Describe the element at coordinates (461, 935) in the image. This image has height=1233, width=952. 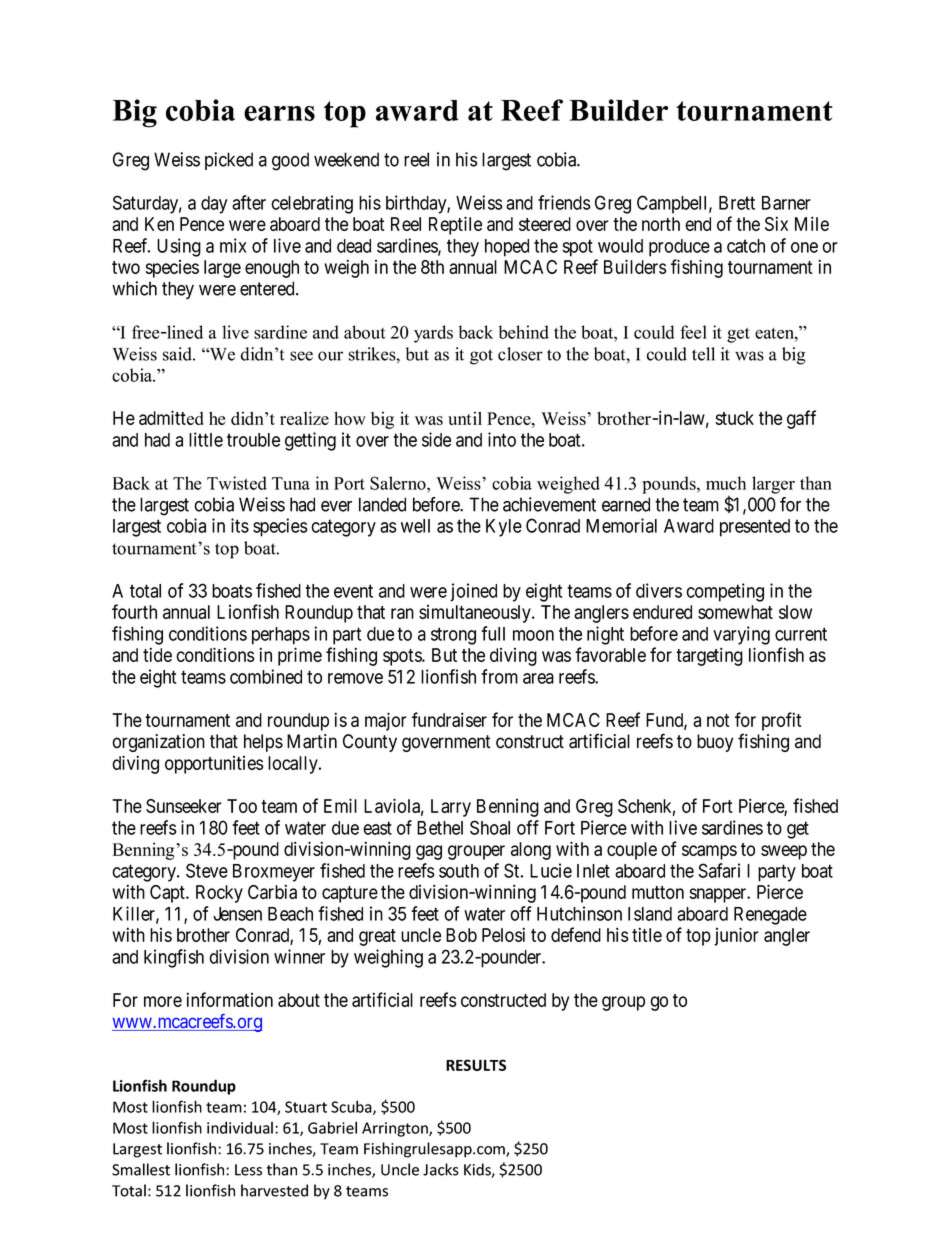
I see `Bob` at that location.
